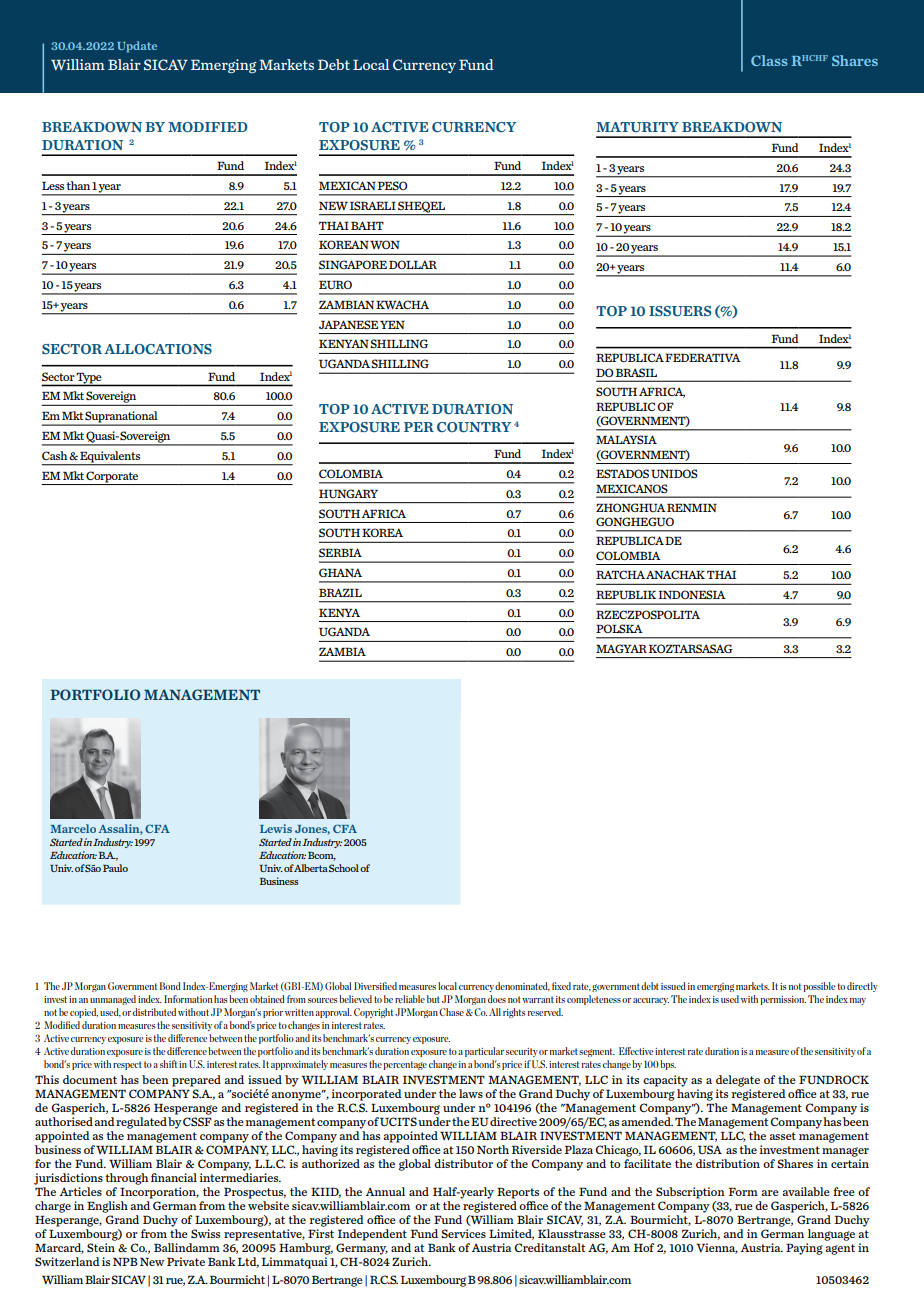  Describe the element at coordinates (692, 595) in the screenshot. I see `INDONESIA` at that location.
